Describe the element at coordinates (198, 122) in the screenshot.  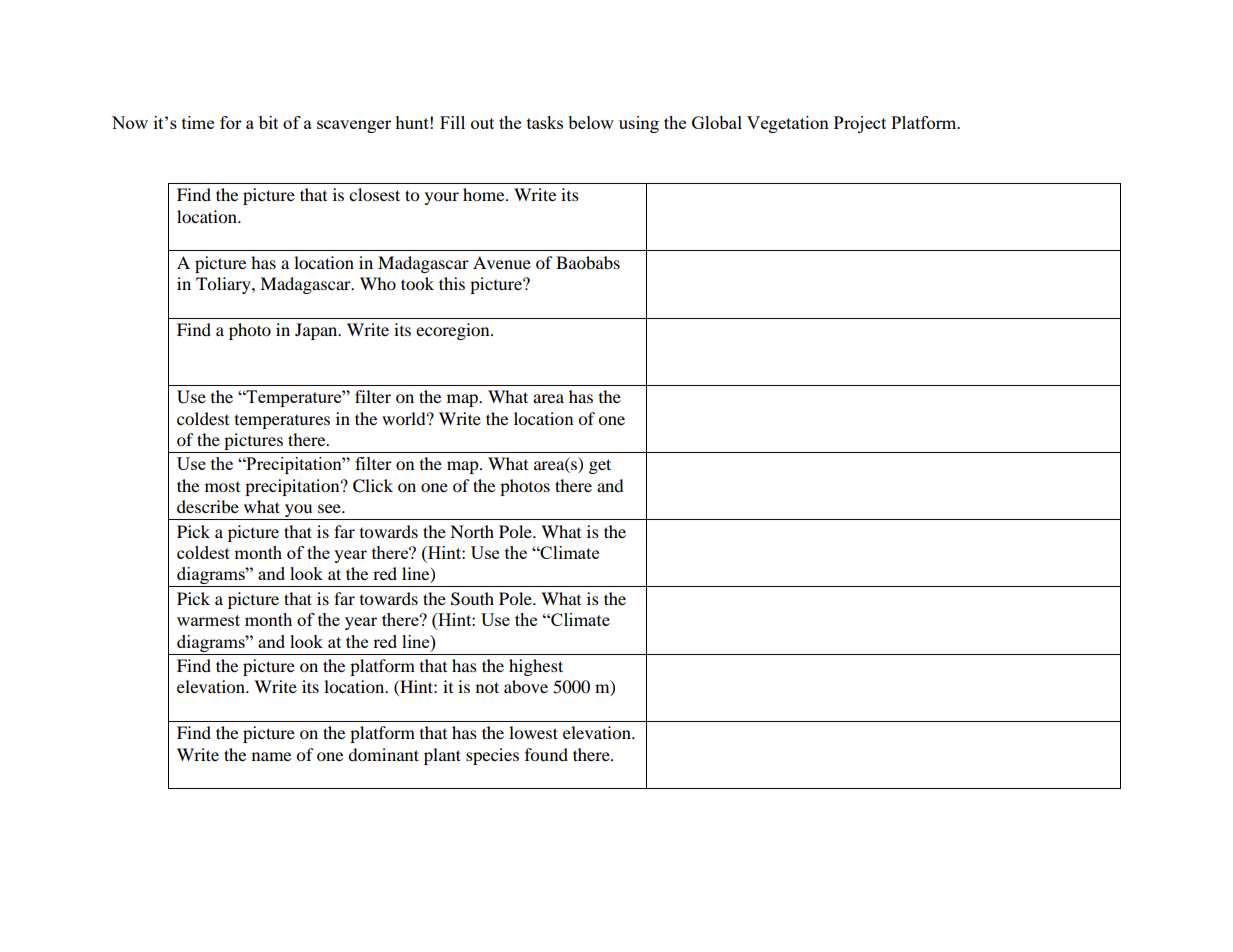
I see `time` at that location.
